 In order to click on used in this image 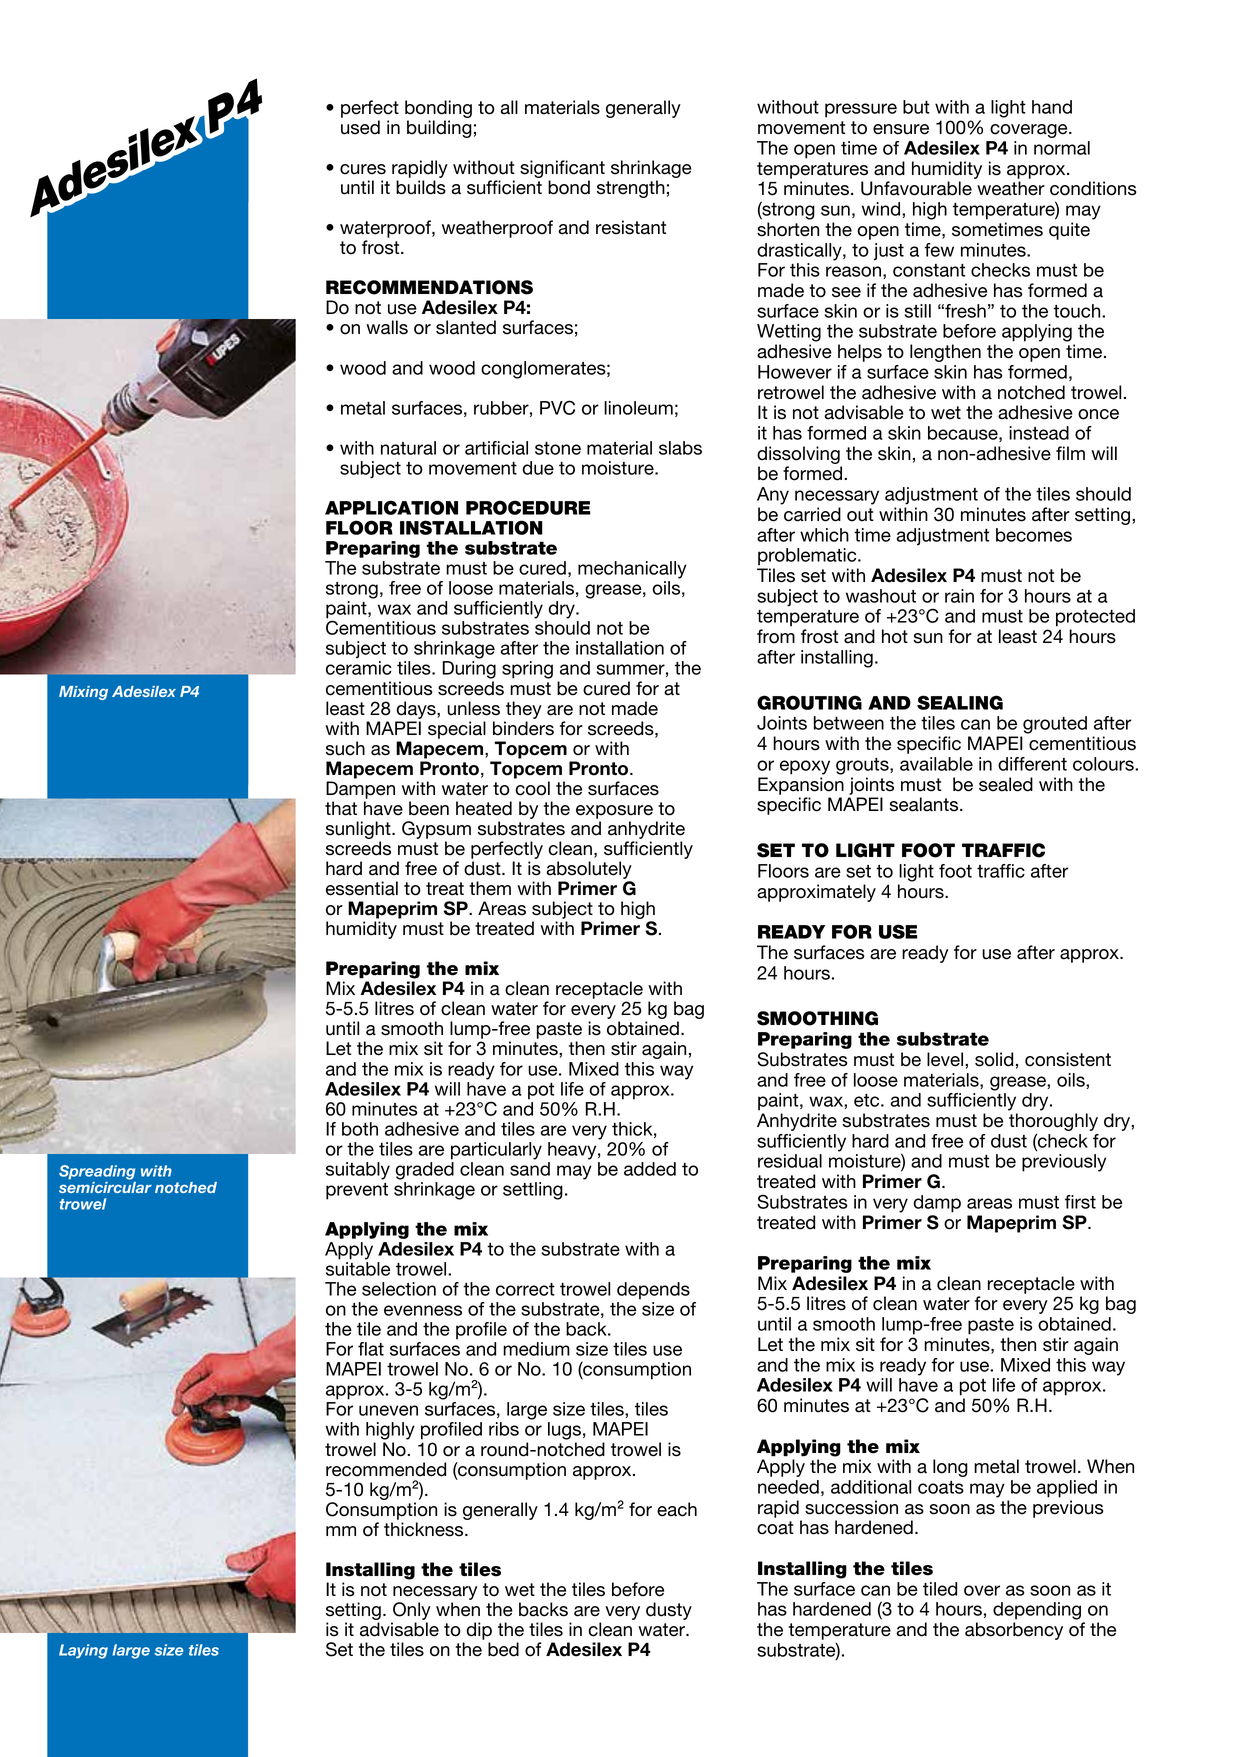, I will do `click(360, 127)`.
